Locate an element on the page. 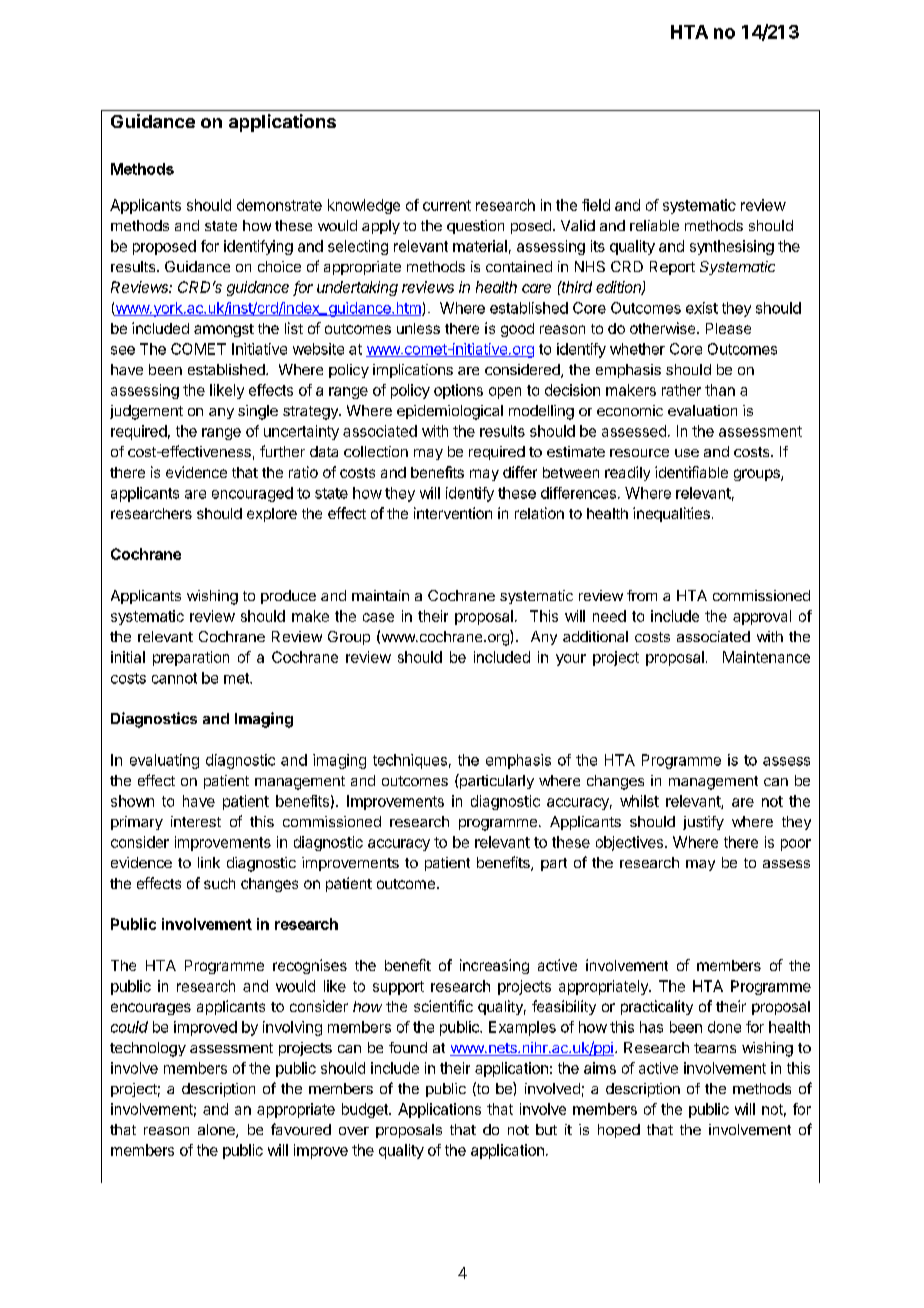 The height and width of the page is (1308, 924). reliable is located at coordinates (654, 225).
